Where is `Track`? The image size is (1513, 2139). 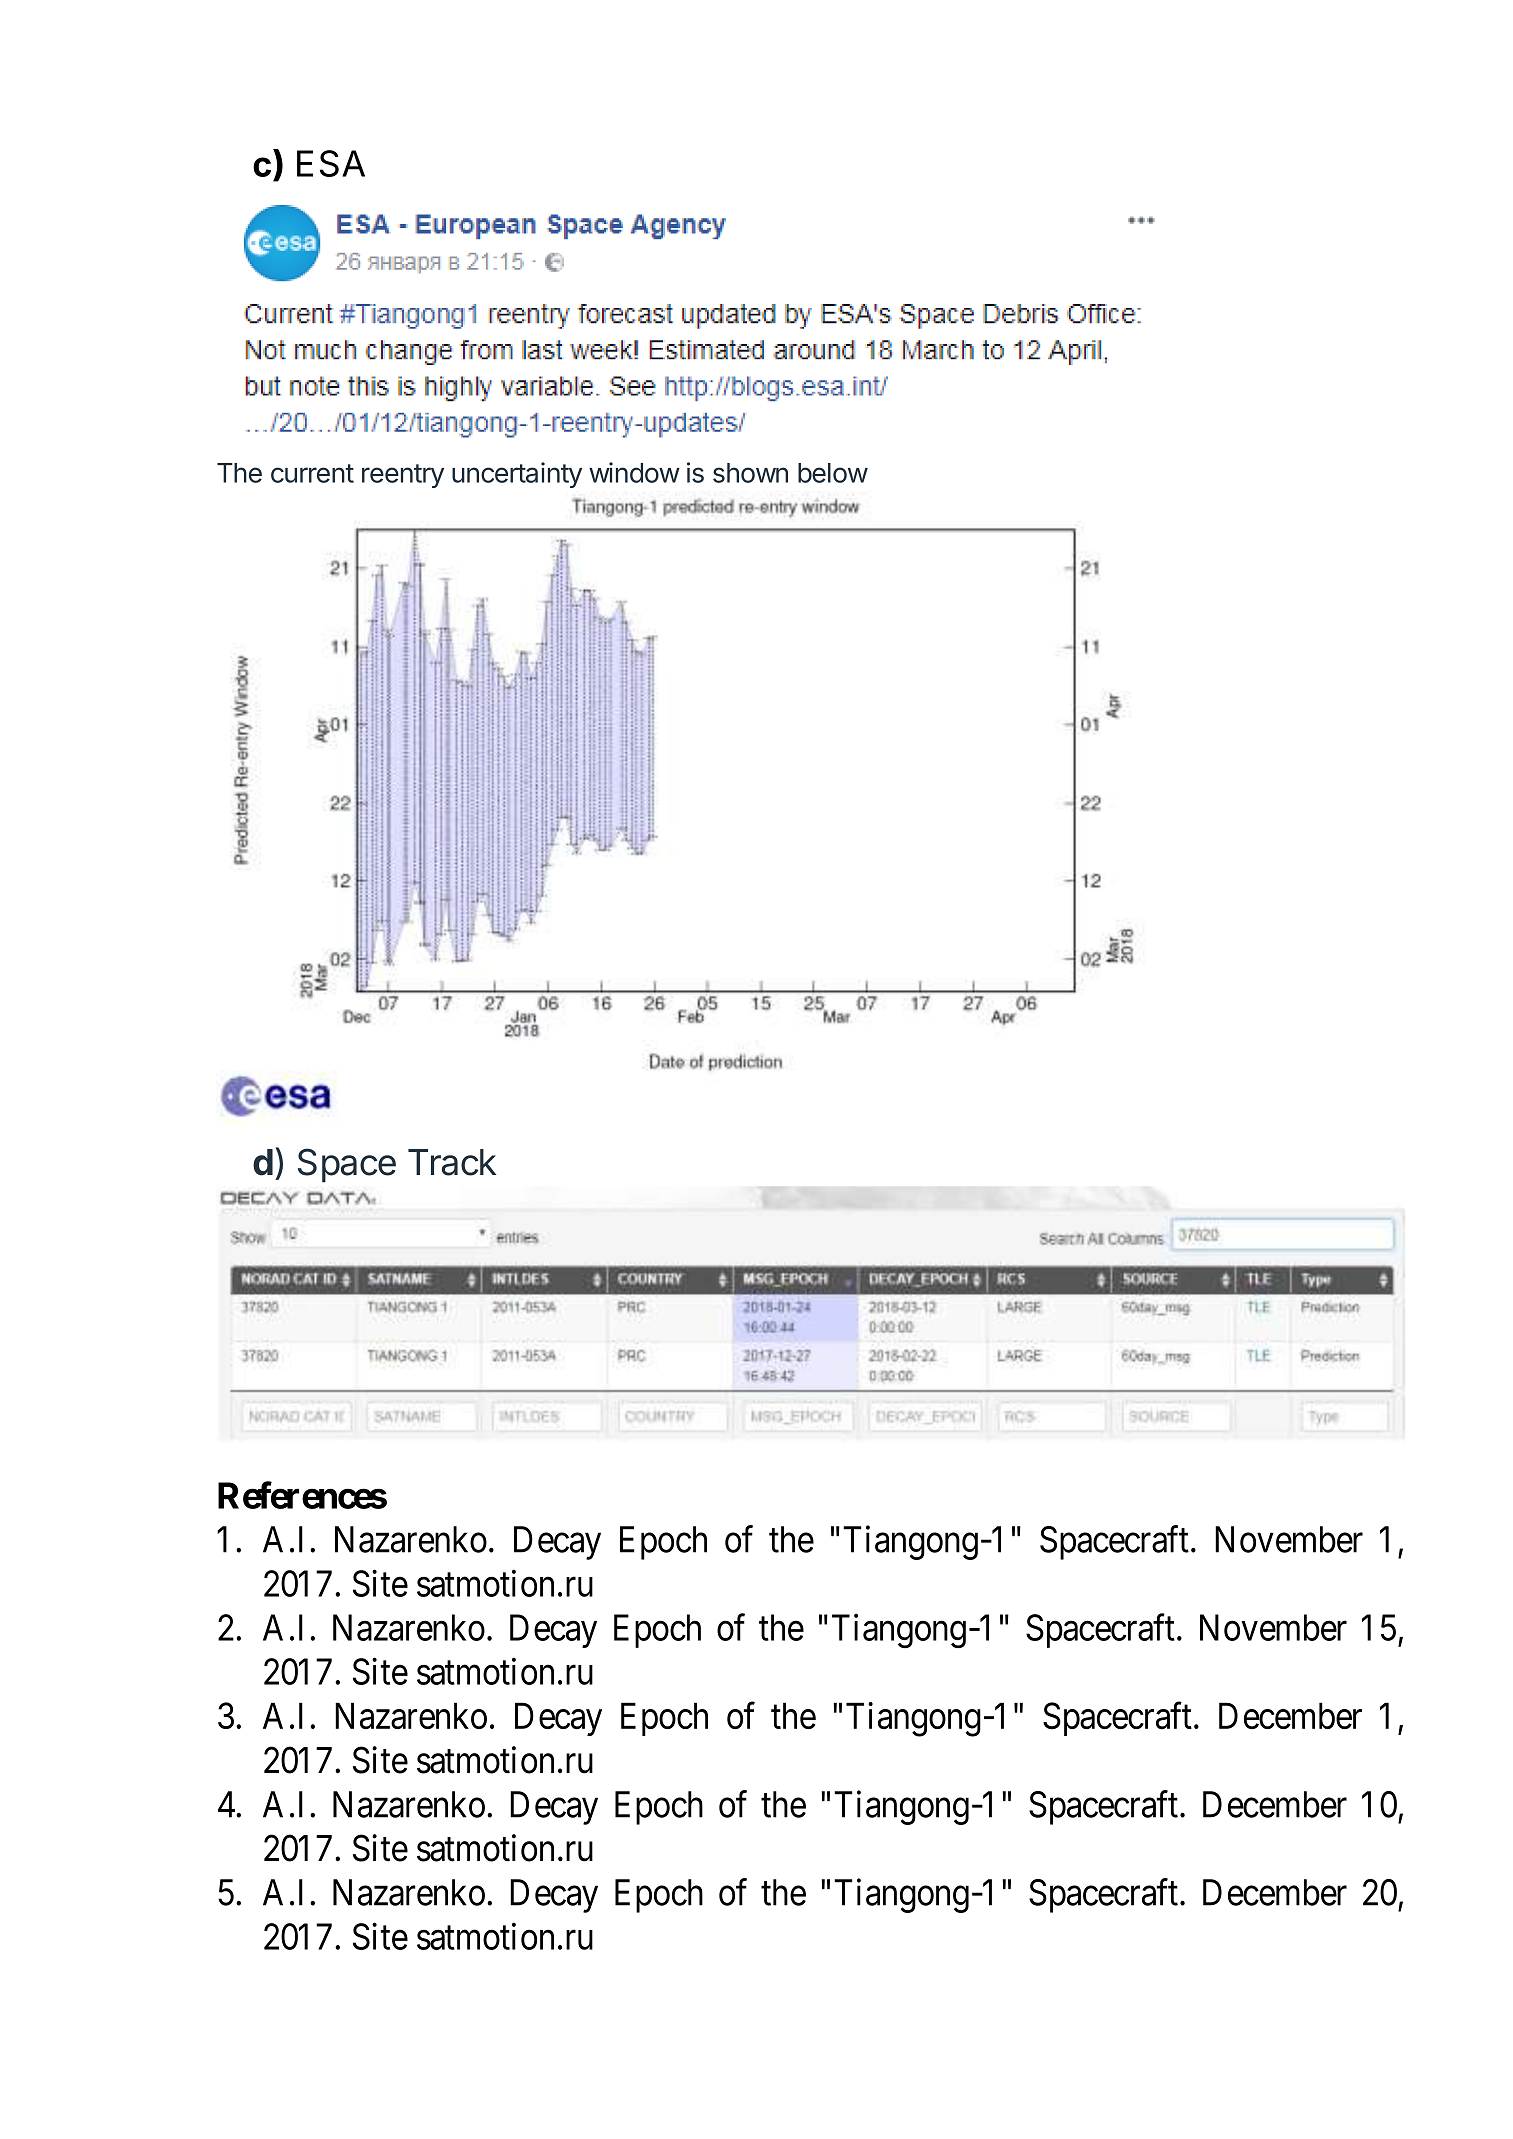
Track is located at coordinates (452, 1162).
